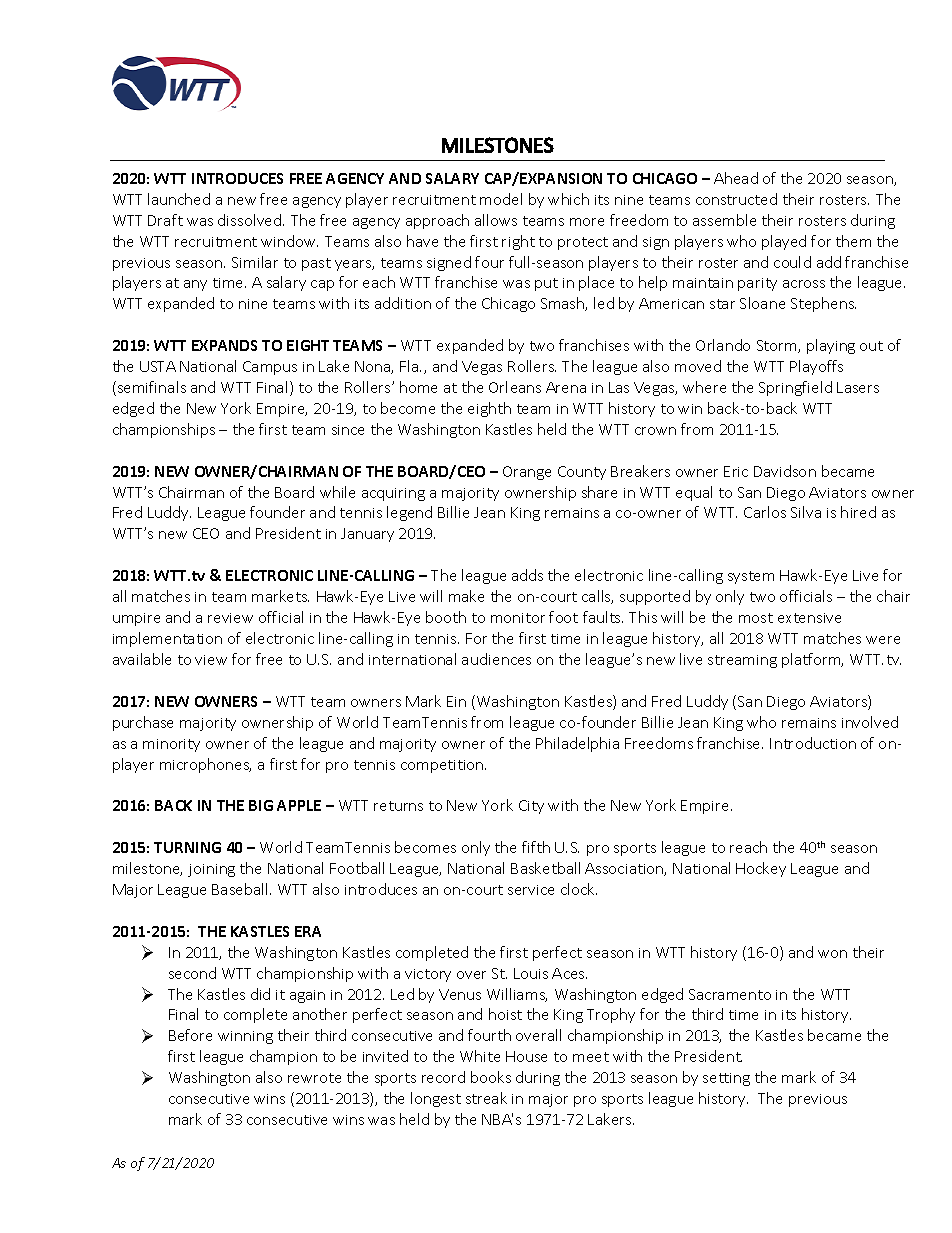 The height and width of the document is (1233, 952). Describe the element at coordinates (245, 1037) in the document. I see `winning` at that location.
